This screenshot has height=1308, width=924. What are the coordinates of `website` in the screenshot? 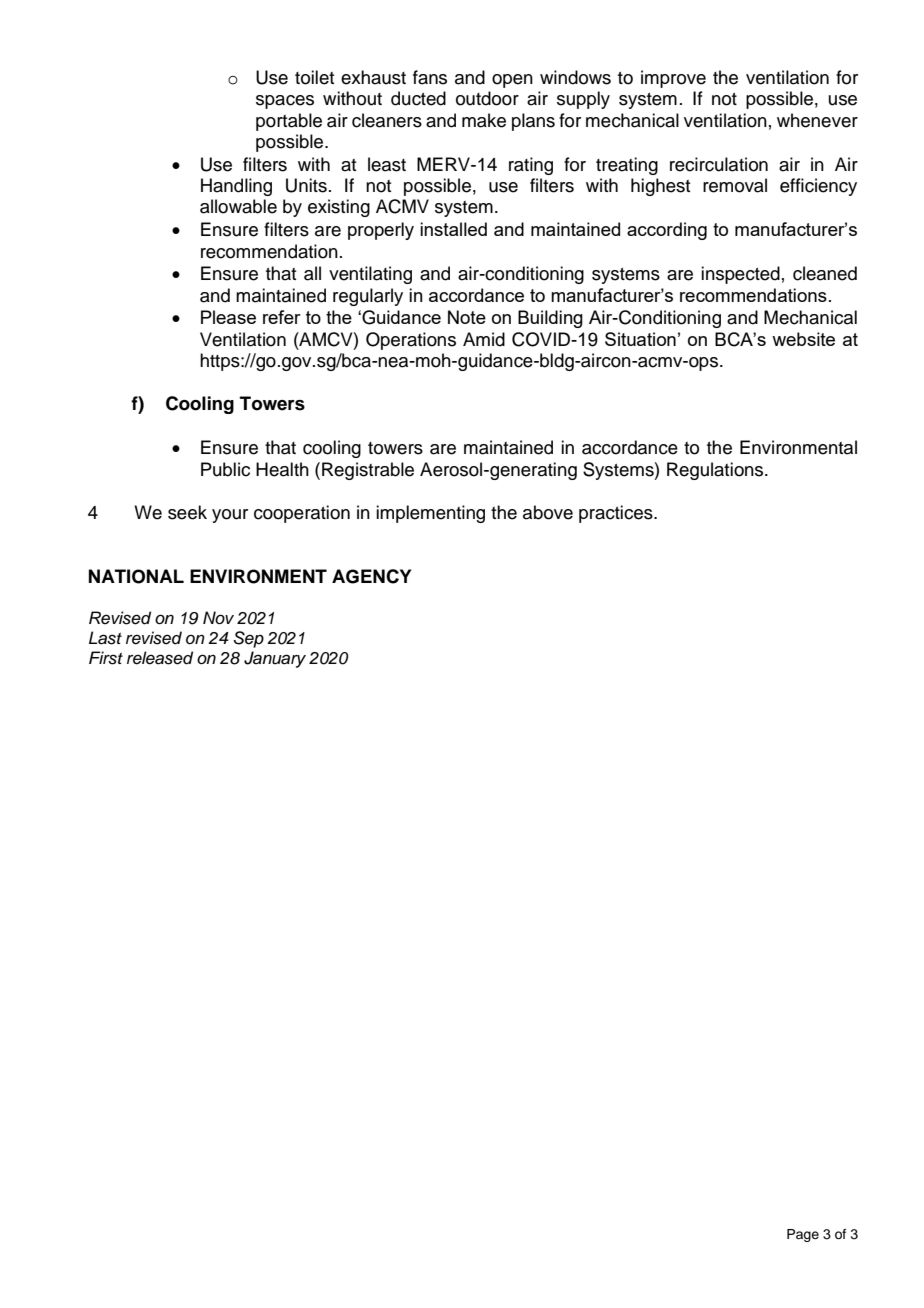 It's located at (803, 339).
